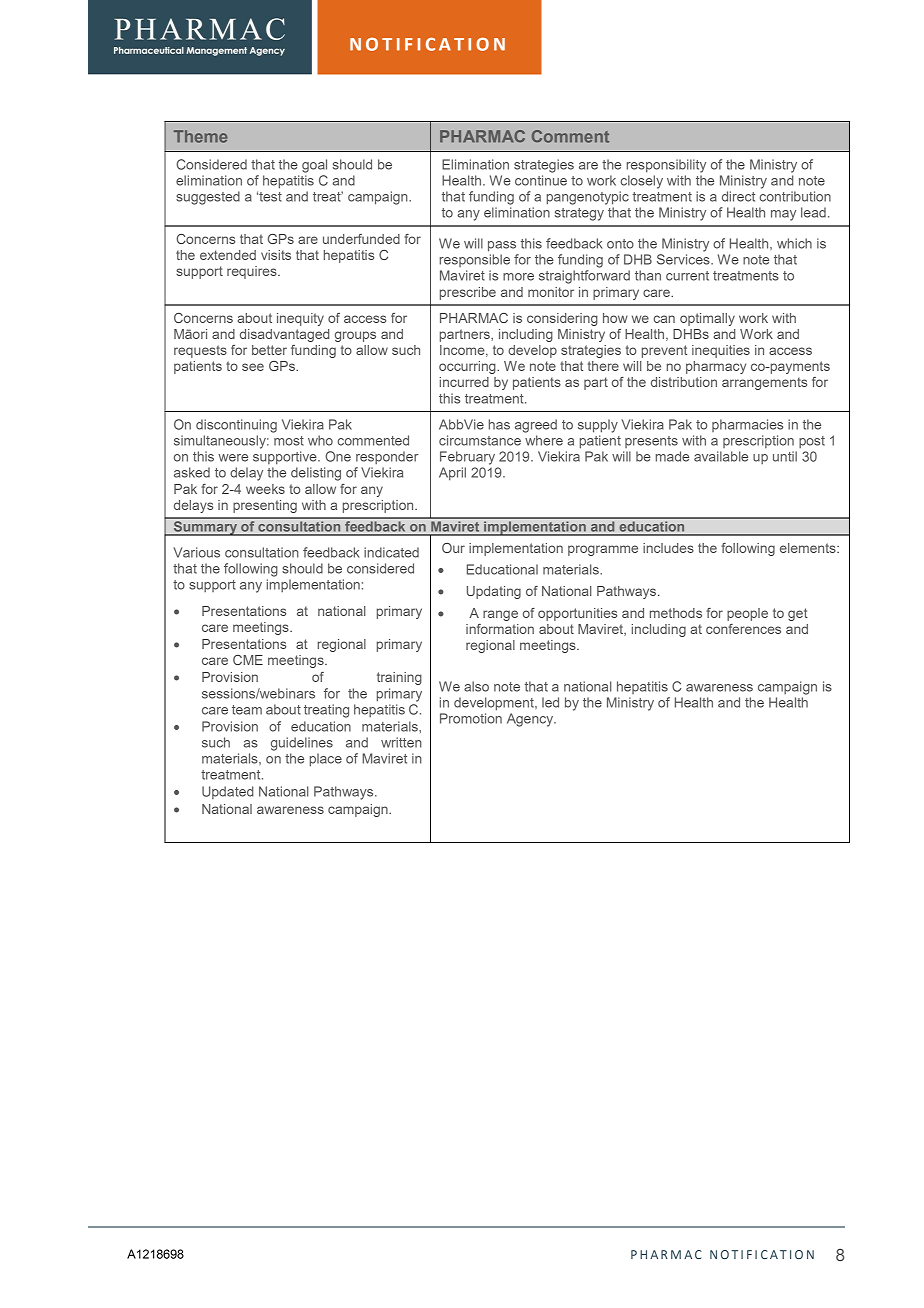 The width and height of the screenshot is (924, 1308). I want to click on responsibility, so click(666, 166).
